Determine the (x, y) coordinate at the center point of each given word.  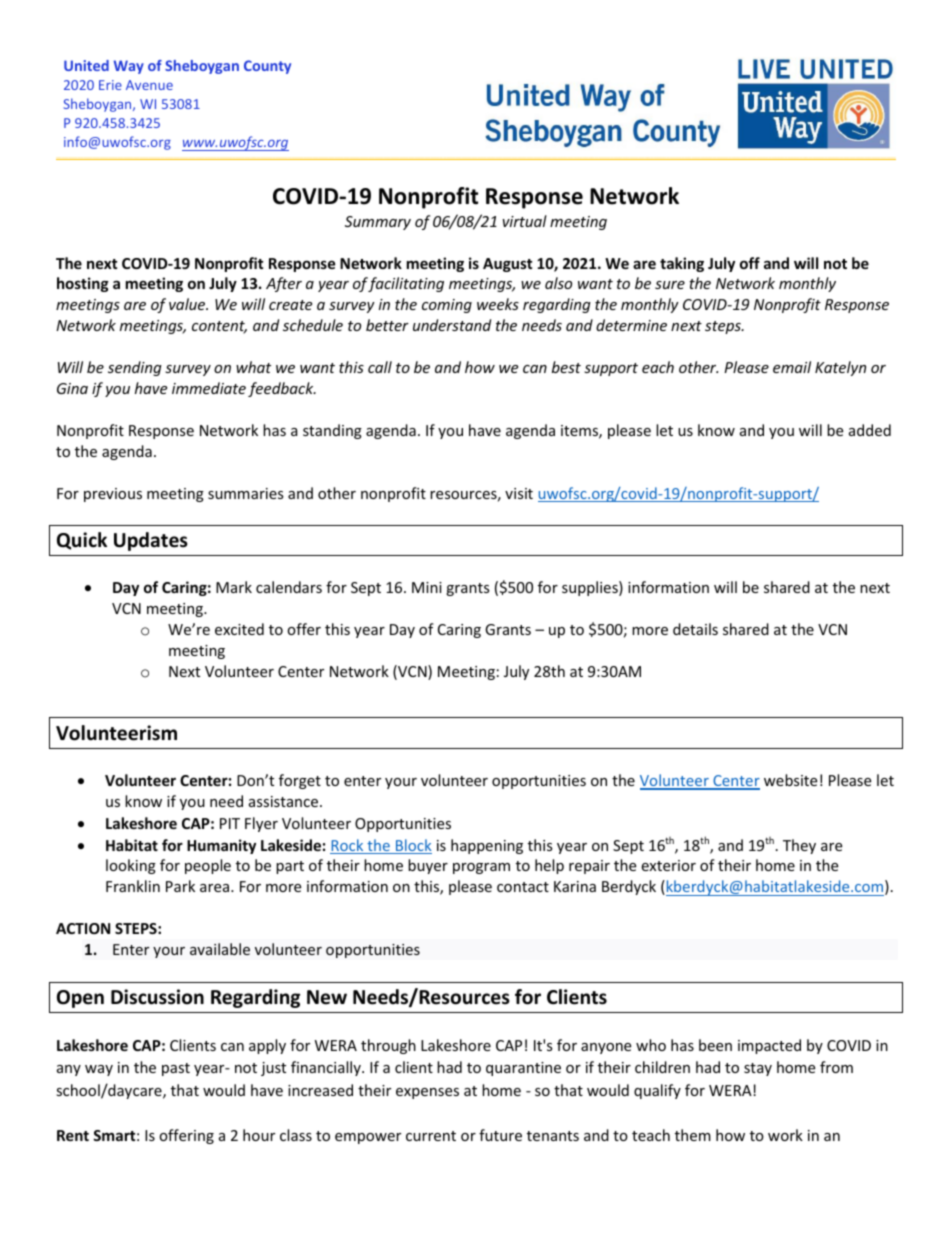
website (790, 780)
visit (519, 493)
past (176, 1069)
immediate (209, 388)
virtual (525, 221)
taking (682, 264)
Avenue (149, 85)
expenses (427, 1093)
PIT (230, 823)
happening (487, 846)
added (870, 430)
